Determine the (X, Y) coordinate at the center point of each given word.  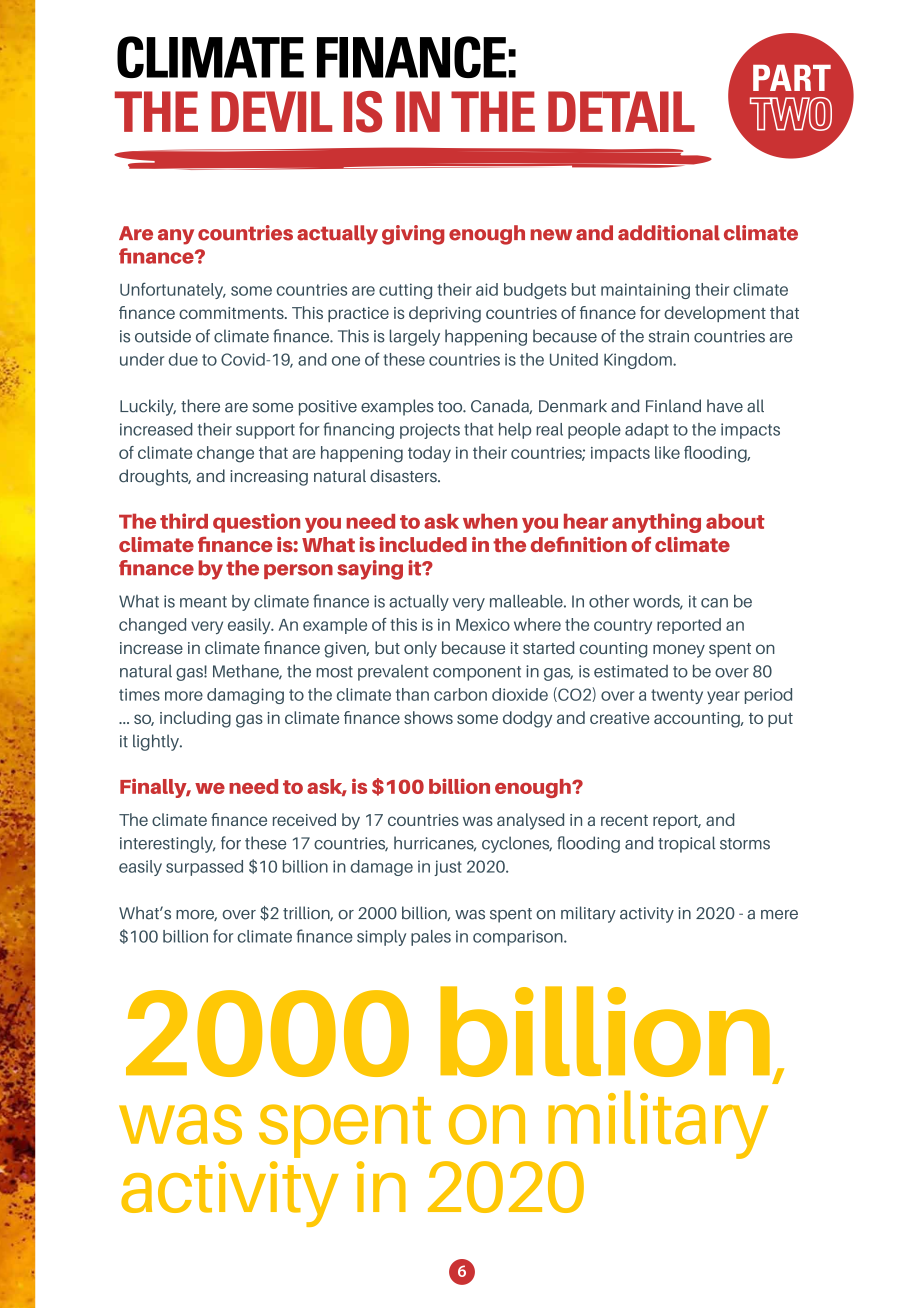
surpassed (204, 868)
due (183, 359)
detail (621, 111)
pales (431, 938)
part (792, 78)
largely (415, 337)
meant (203, 602)
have (725, 406)
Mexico (483, 625)
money (679, 651)
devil (271, 111)
